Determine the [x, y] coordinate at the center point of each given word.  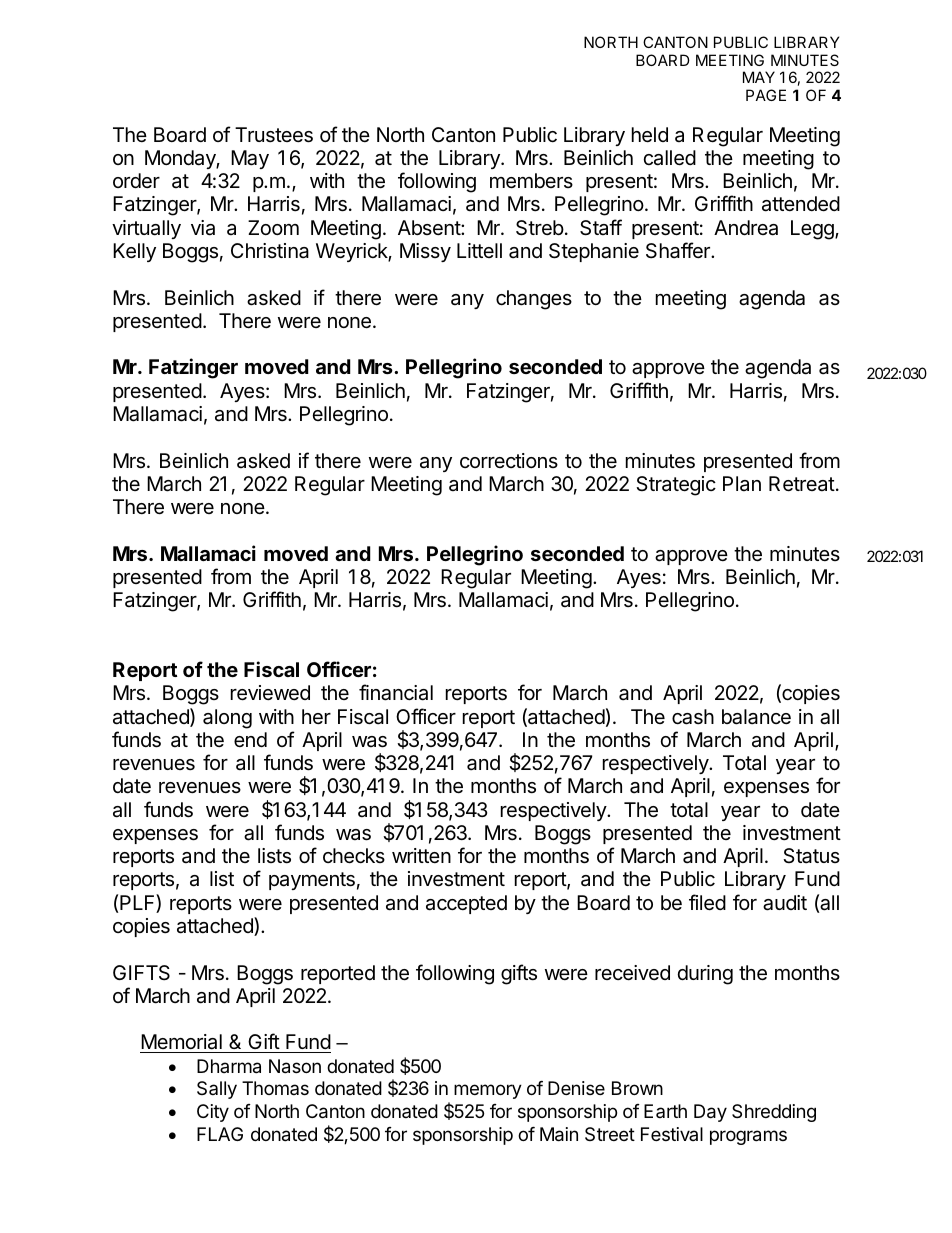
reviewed [270, 693]
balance [756, 717]
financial [396, 692]
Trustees [274, 135]
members [531, 181]
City [213, 1113]
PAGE [766, 95]
